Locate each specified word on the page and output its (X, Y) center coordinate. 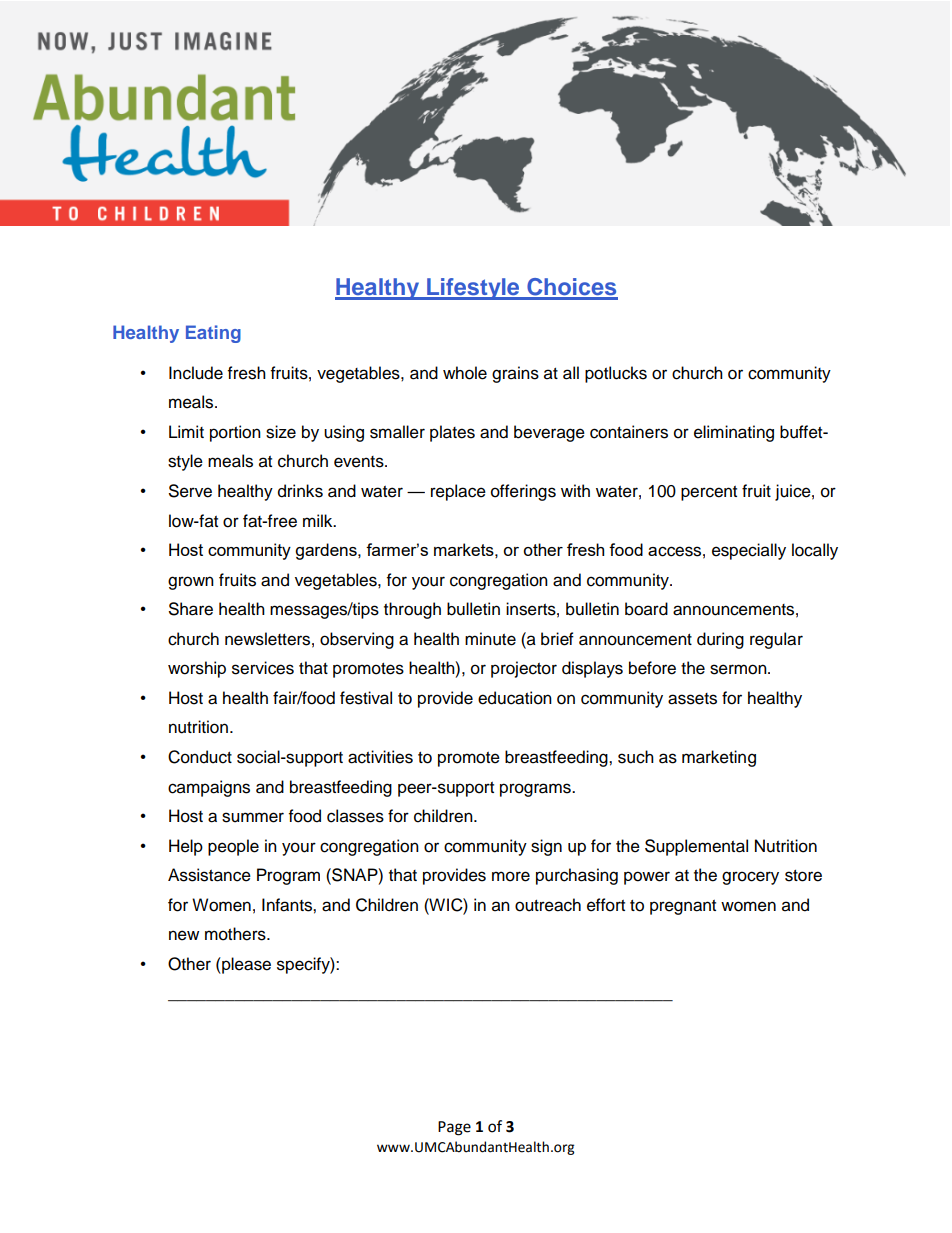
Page (454, 1128)
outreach (548, 905)
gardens (327, 551)
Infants (288, 905)
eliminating (734, 433)
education (515, 698)
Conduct (200, 757)
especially (749, 551)
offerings (523, 492)
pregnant (683, 907)
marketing (719, 758)
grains (515, 374)
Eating (213, 334)
